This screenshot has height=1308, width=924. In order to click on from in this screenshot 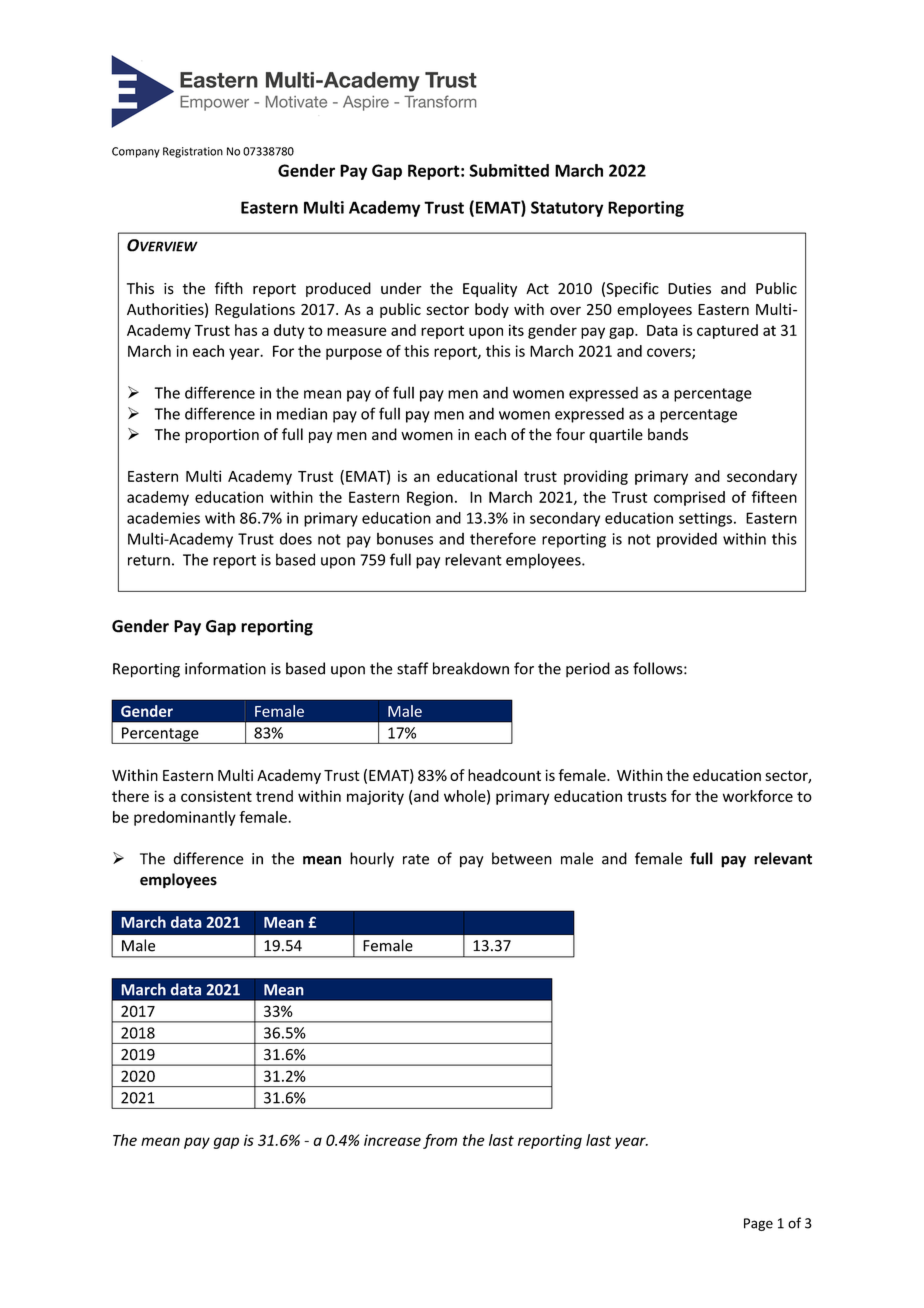, I will do `click(440, 1141)`.
